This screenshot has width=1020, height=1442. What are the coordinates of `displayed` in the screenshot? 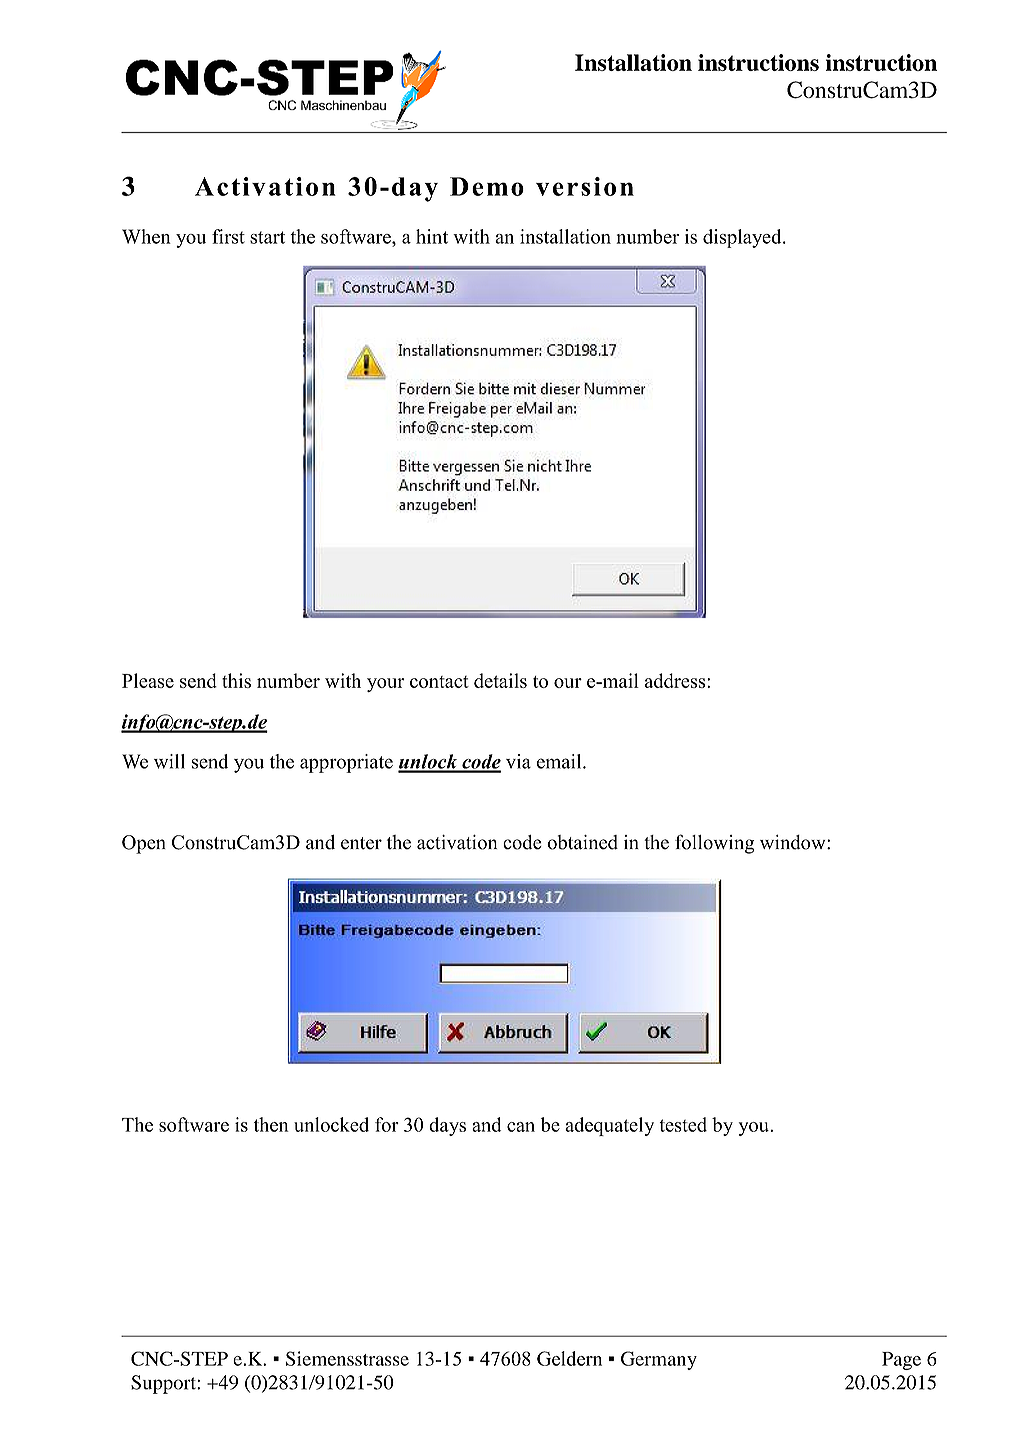 It's located at (743, 238).
